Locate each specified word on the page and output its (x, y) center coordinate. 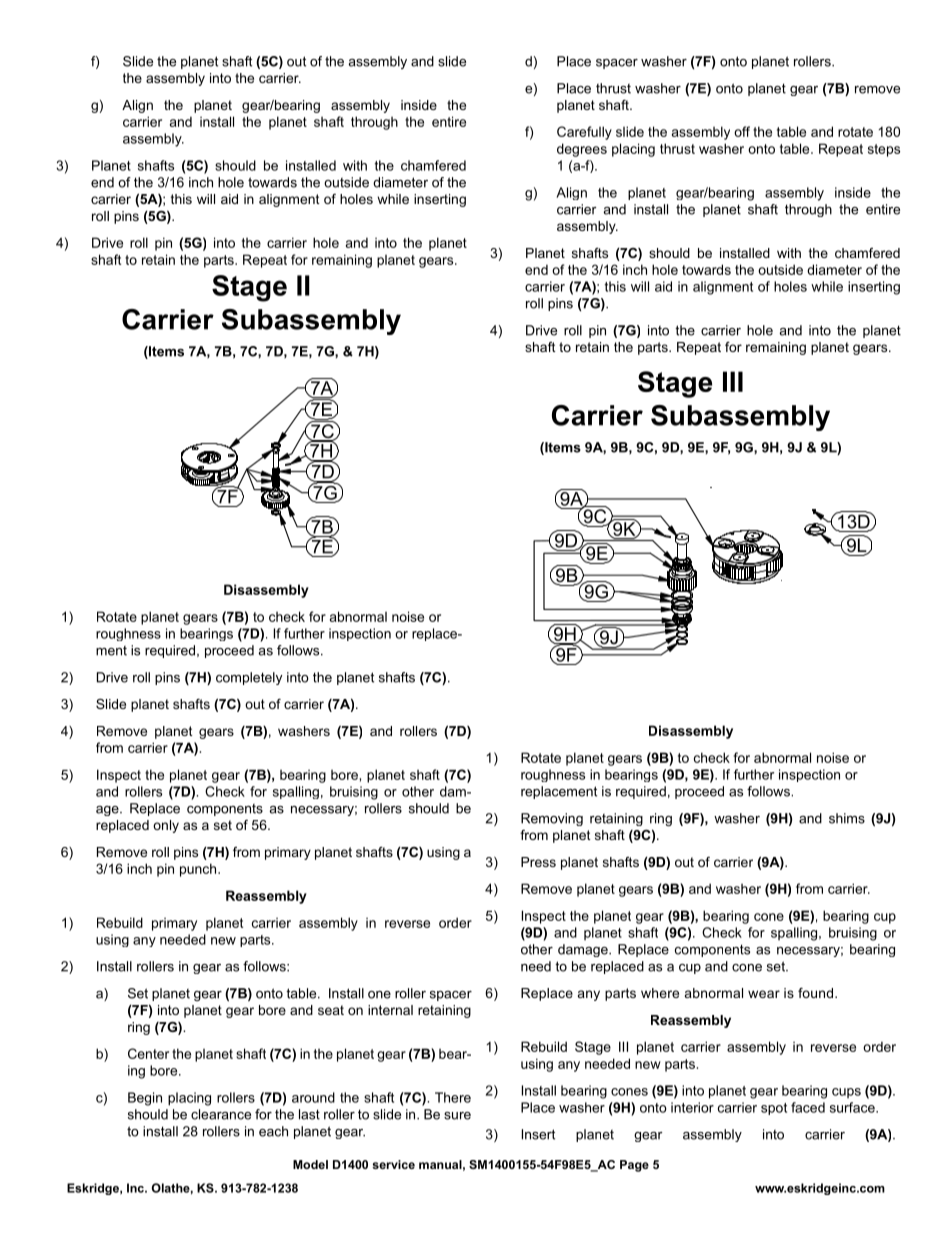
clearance (221, 1114)
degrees (582, 150)
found (817, 993)
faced (808, 1107)
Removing (552, 819)
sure (457, 1116)
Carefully (584, 133)
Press (538, 862)
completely (249, 678)
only (166, 826)
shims (847, 818)
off (742, 131)
